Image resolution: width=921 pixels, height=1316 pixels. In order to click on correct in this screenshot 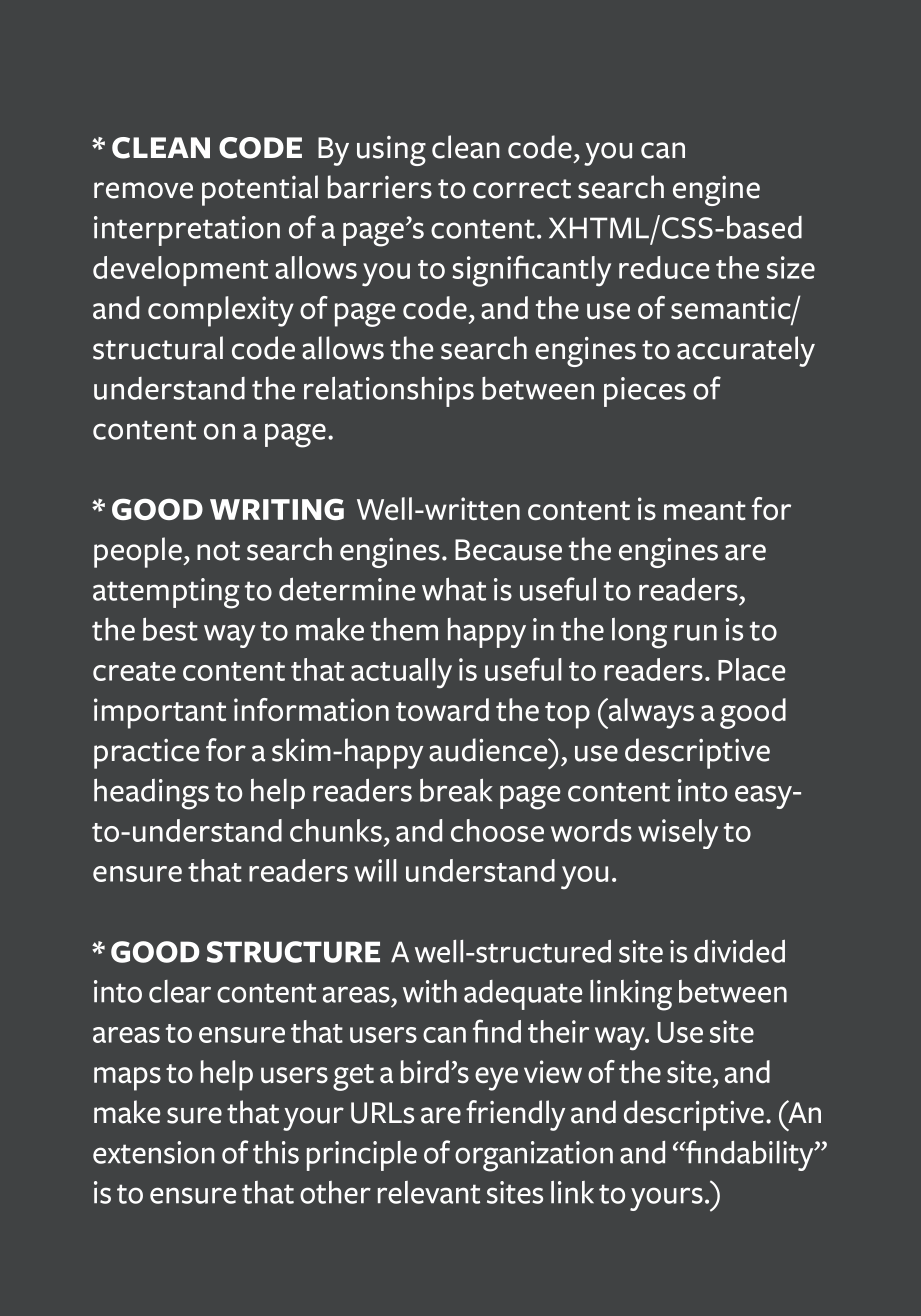, I will do `click(522, 189)`.
